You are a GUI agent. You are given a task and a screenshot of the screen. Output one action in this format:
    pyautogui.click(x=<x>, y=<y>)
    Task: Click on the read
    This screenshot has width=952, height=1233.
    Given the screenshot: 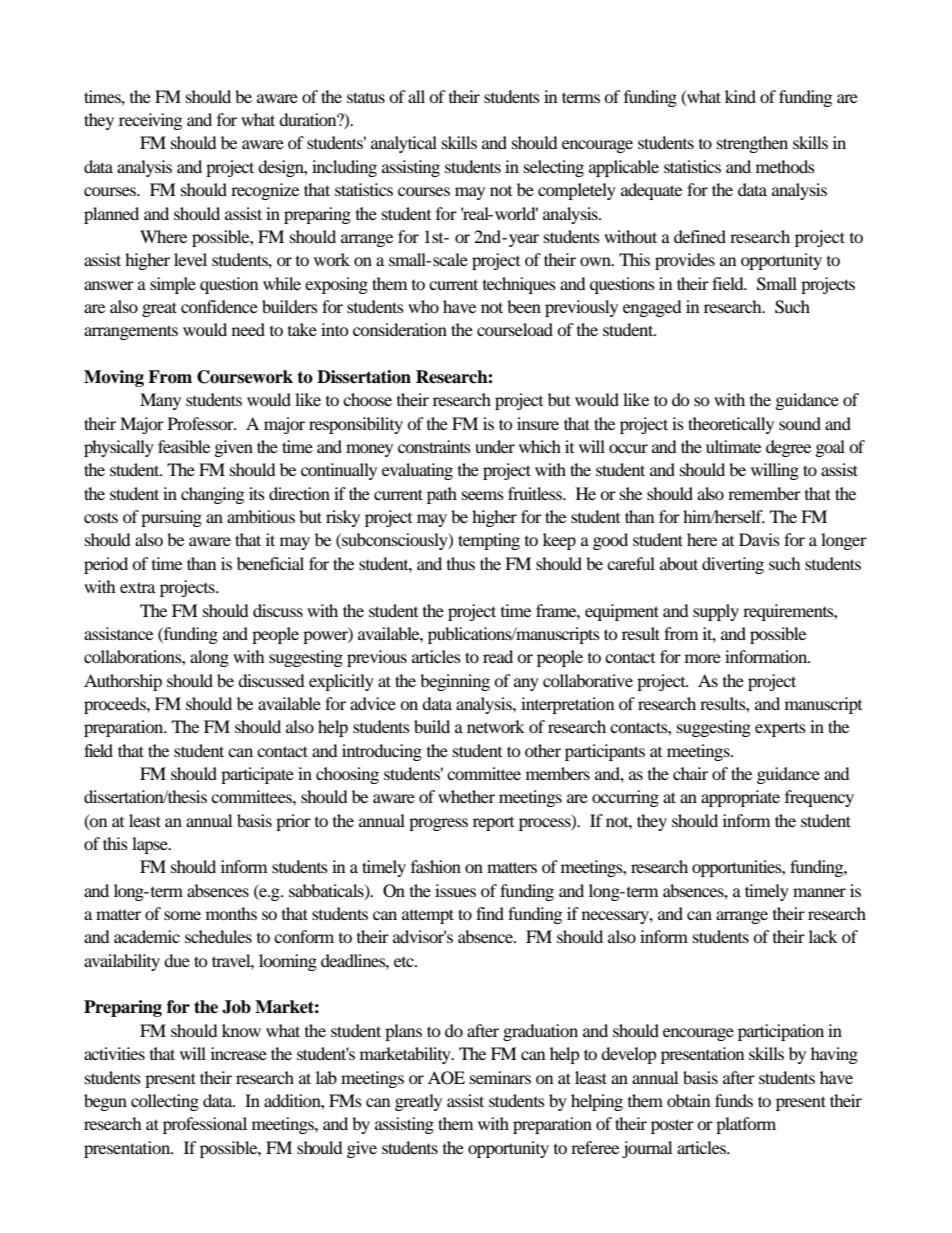 What is the action you would take?
    pyautogui.click(x=498, y=656)
